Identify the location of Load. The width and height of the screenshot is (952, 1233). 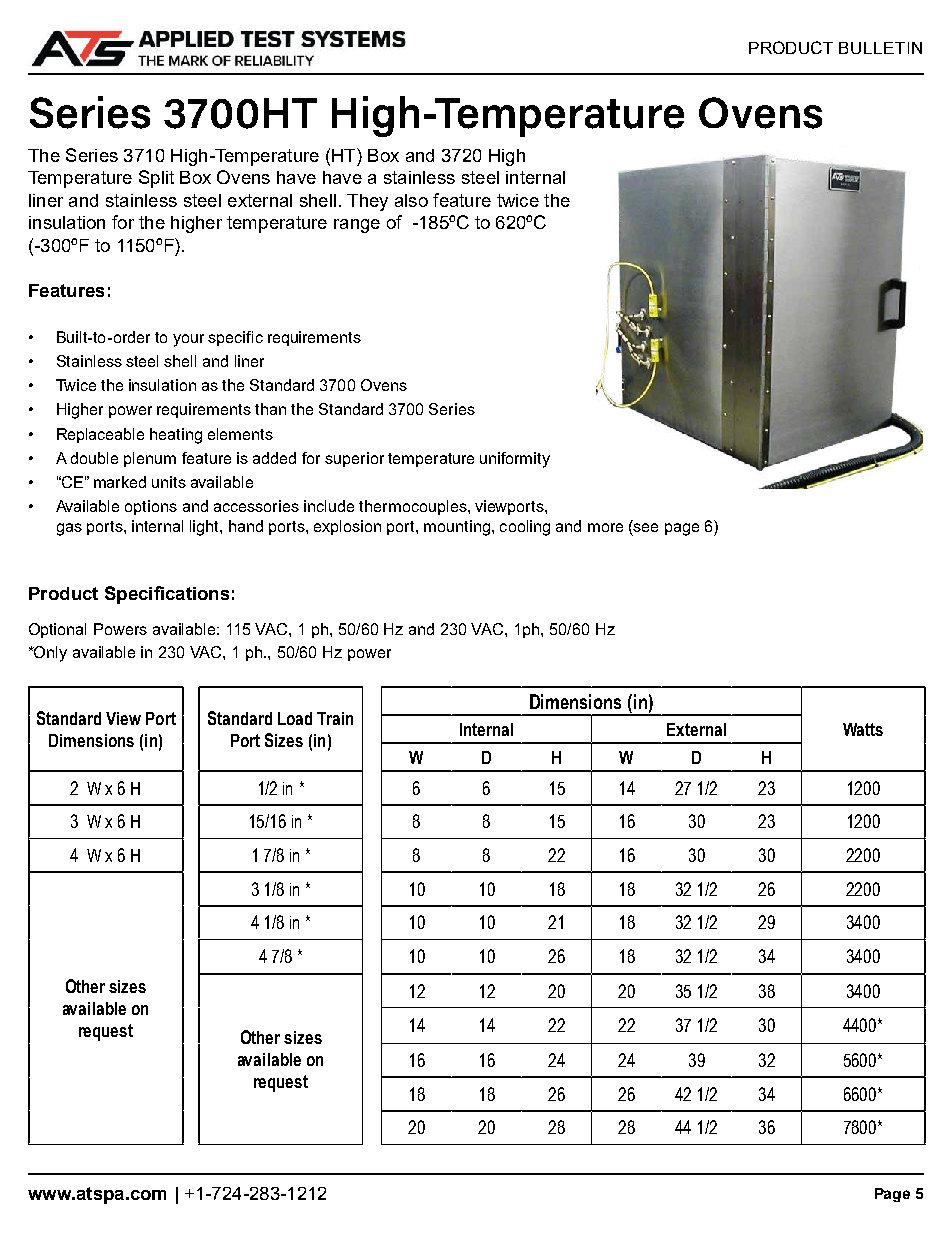
(295, 718).
